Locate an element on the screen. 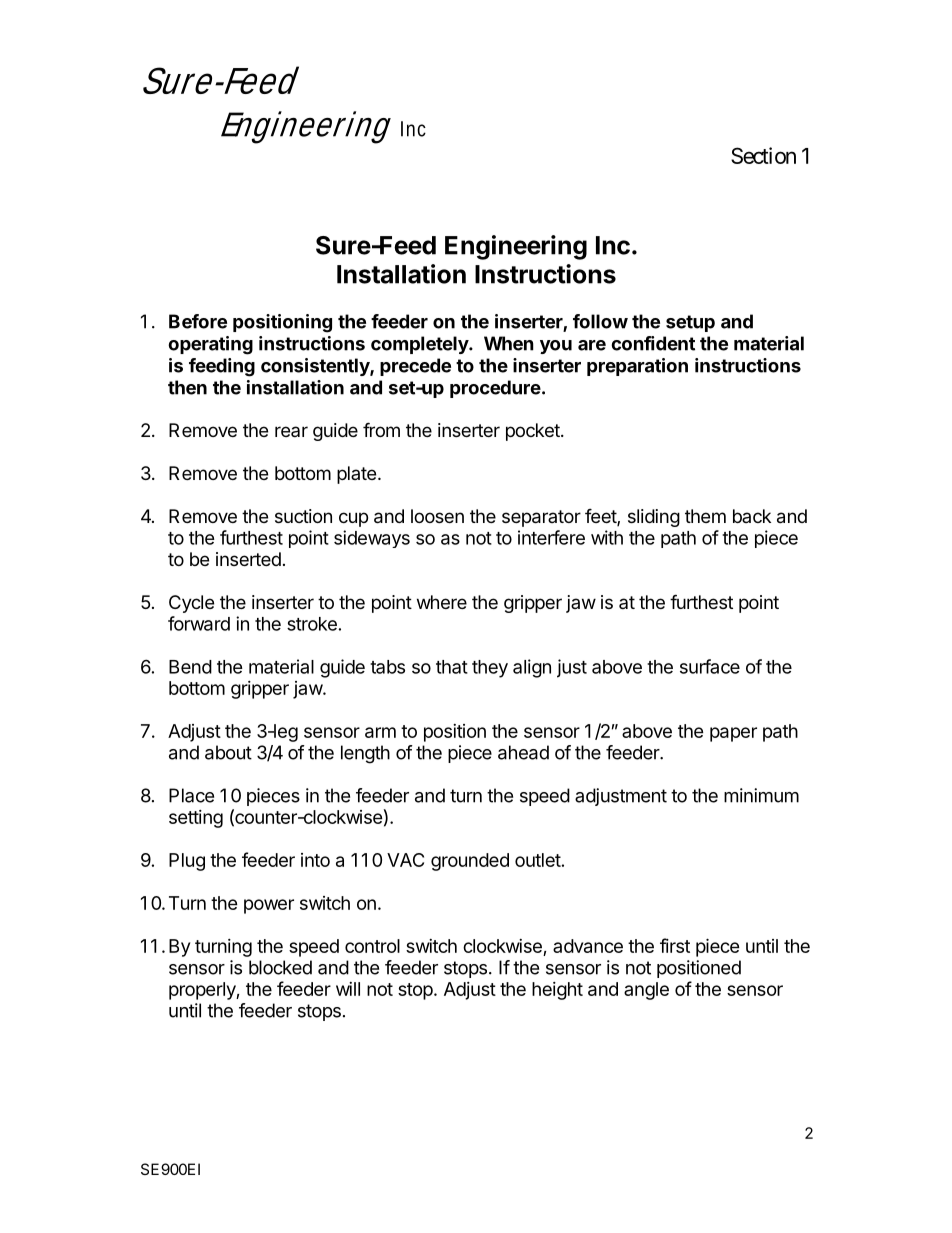 This screenshot has height=1233, width=952. height is located at coordinates (557, 991).
